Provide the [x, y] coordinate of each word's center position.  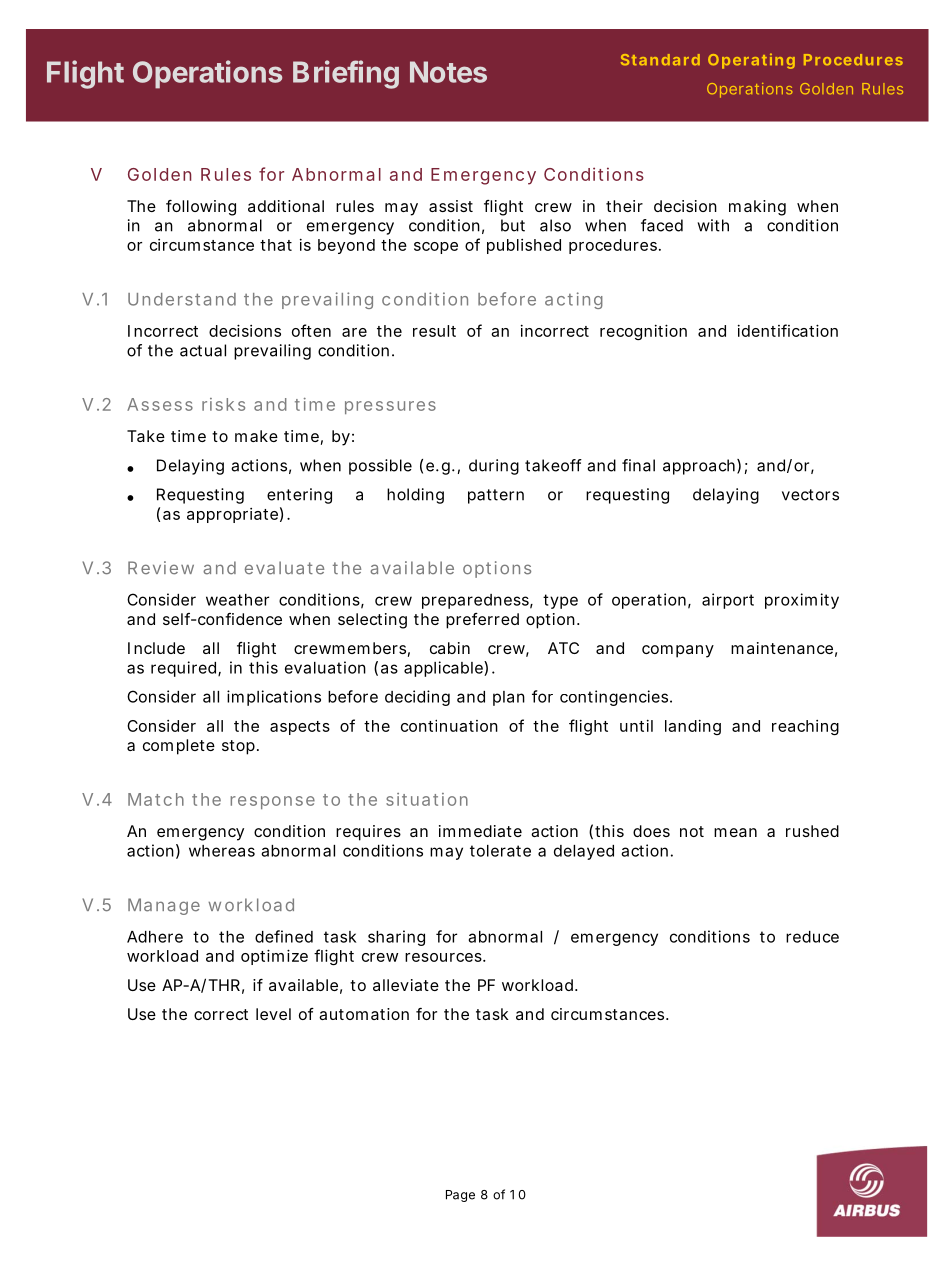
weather [237, 600]
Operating [751, 61]
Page [460, 1196]
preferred [482, 621]
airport [728, 601]
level [273, 1014]
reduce [812, 937]
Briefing [346, 74]
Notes [448, 72]
